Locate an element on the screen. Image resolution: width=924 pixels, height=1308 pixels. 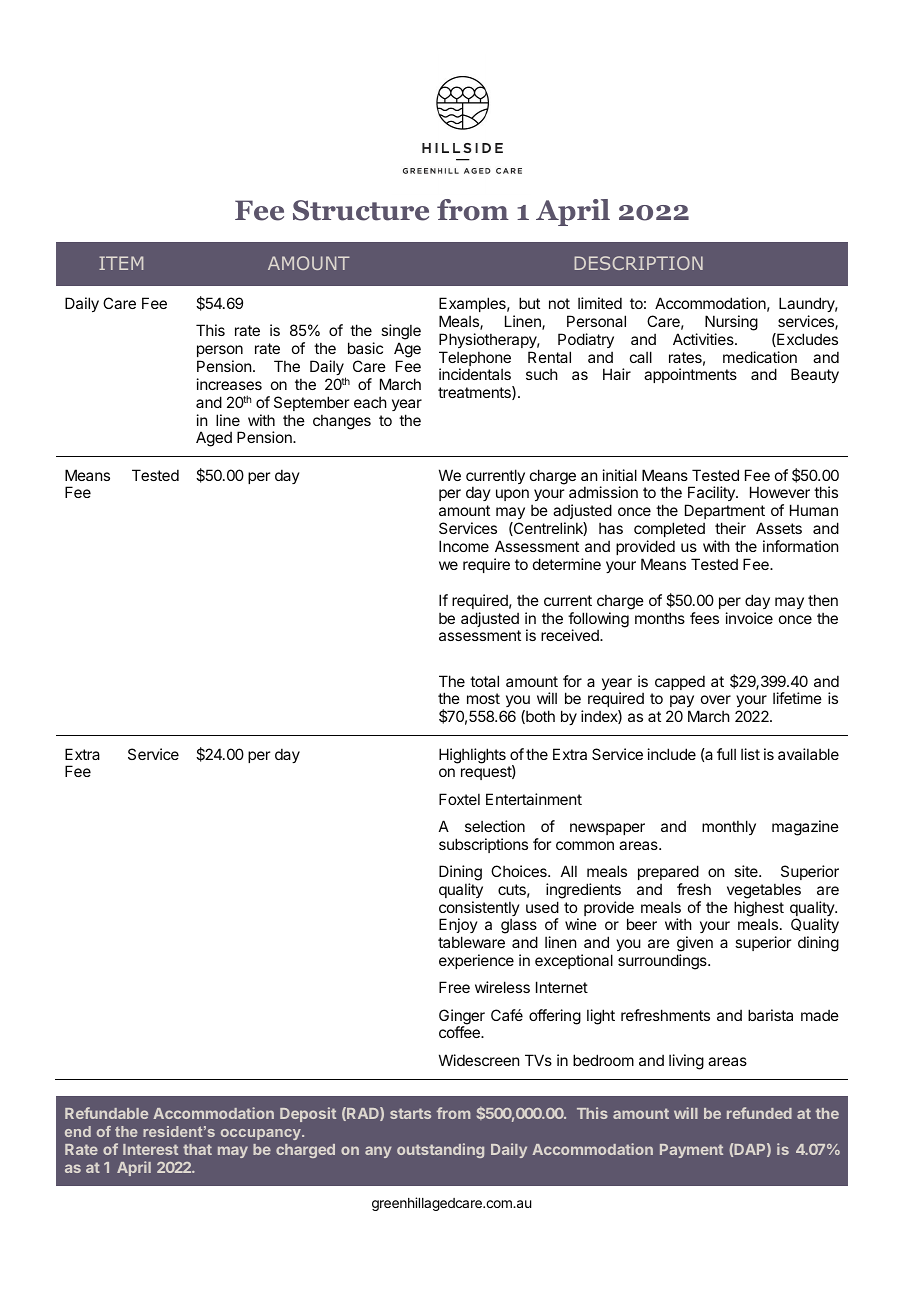
highest is located at coordinates (759, 910).
